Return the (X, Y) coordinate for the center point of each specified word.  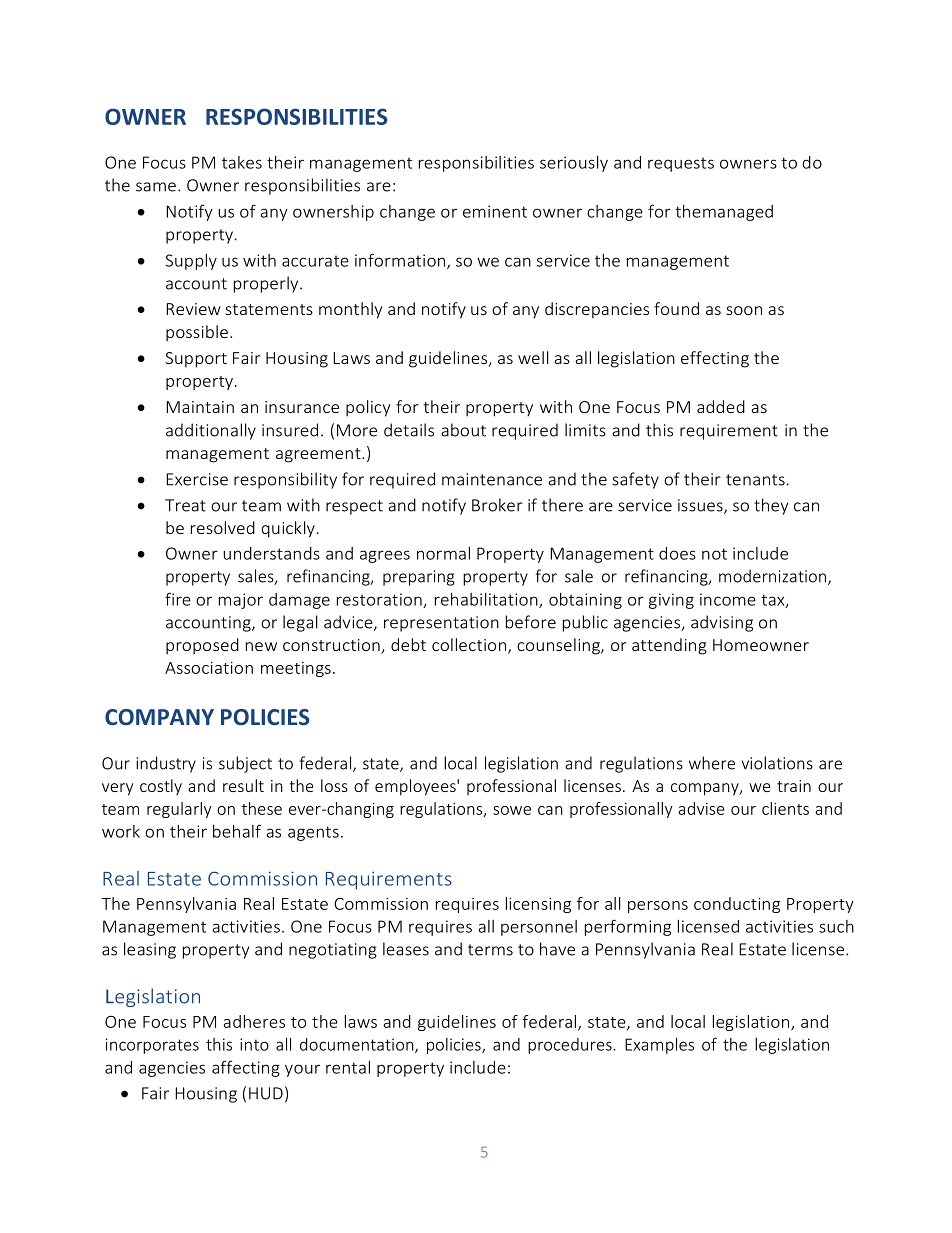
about (463, 430)
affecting (246, 1068)
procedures (571, 1046)
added (721, 406)
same (156, 187)
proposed (202, 646)
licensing (538, 905)
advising (722, 623)
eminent (495, 211)
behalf (237, 831)
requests (681, 164)
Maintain (200, 407)
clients (785, 808)
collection (469, 644)
